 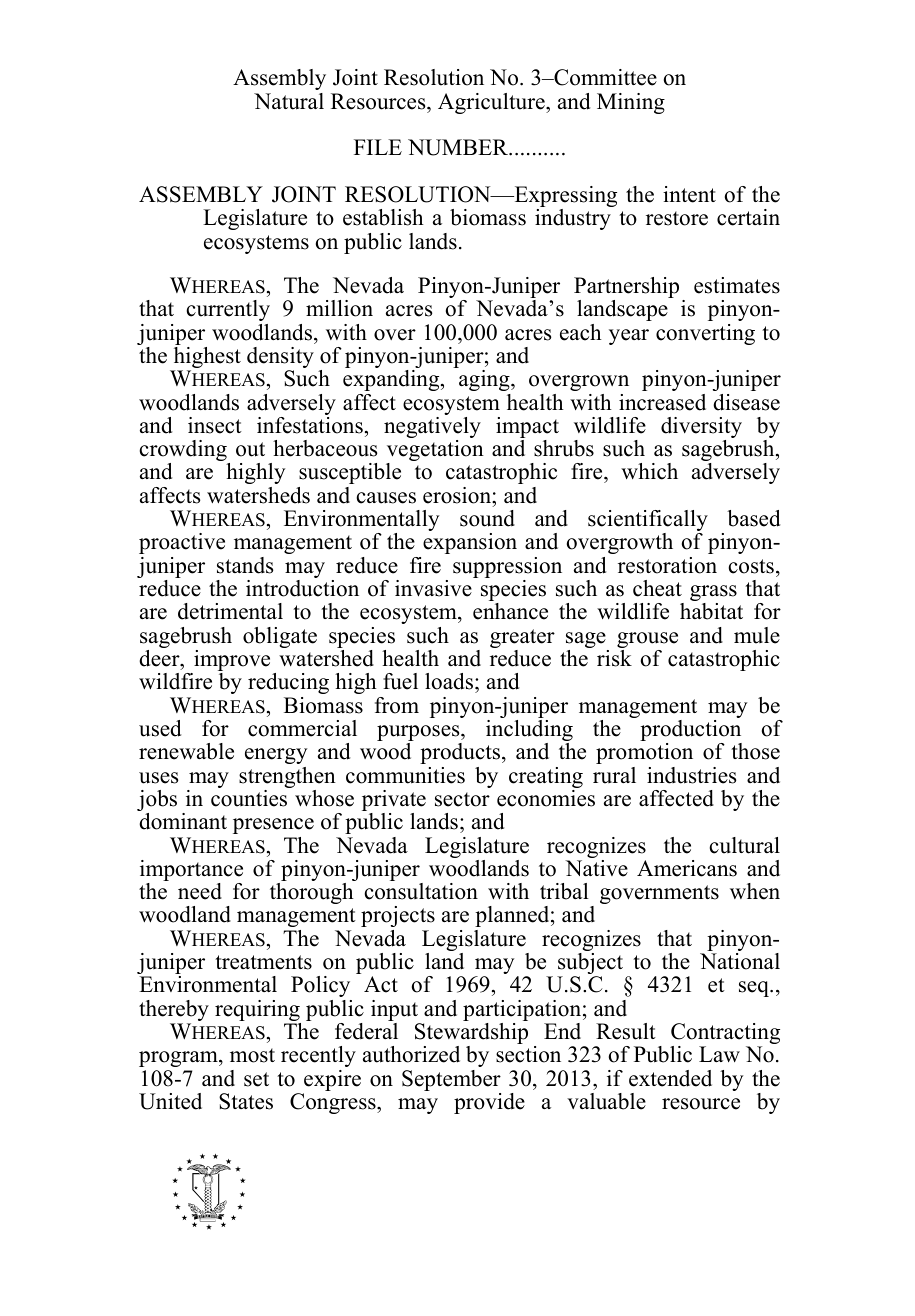 What do you see at coordinates (711, 611) in the document?
I see `habitat` at bounding box center [711, 611].
